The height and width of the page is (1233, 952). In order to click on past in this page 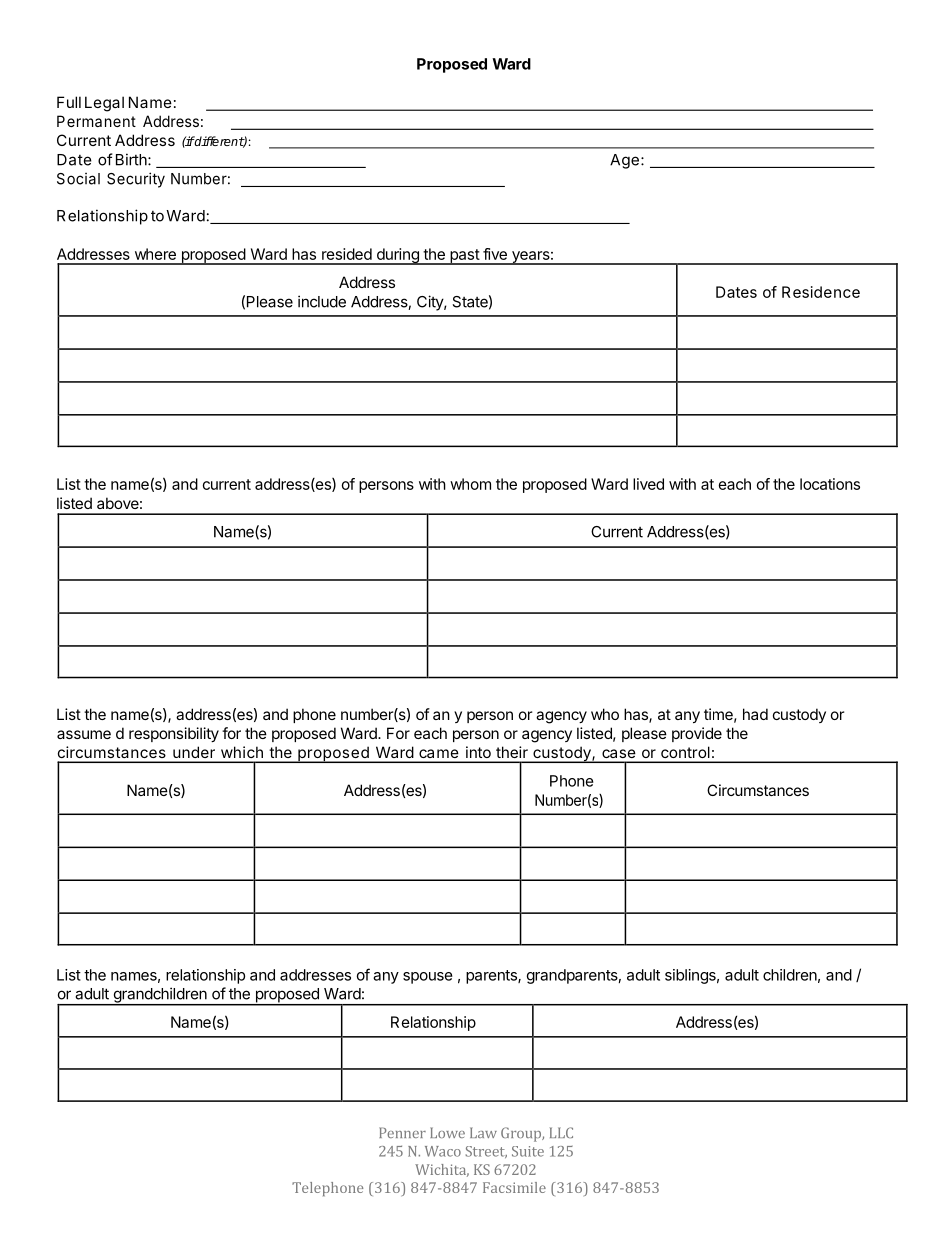, I will do `click(464, 257)`.
